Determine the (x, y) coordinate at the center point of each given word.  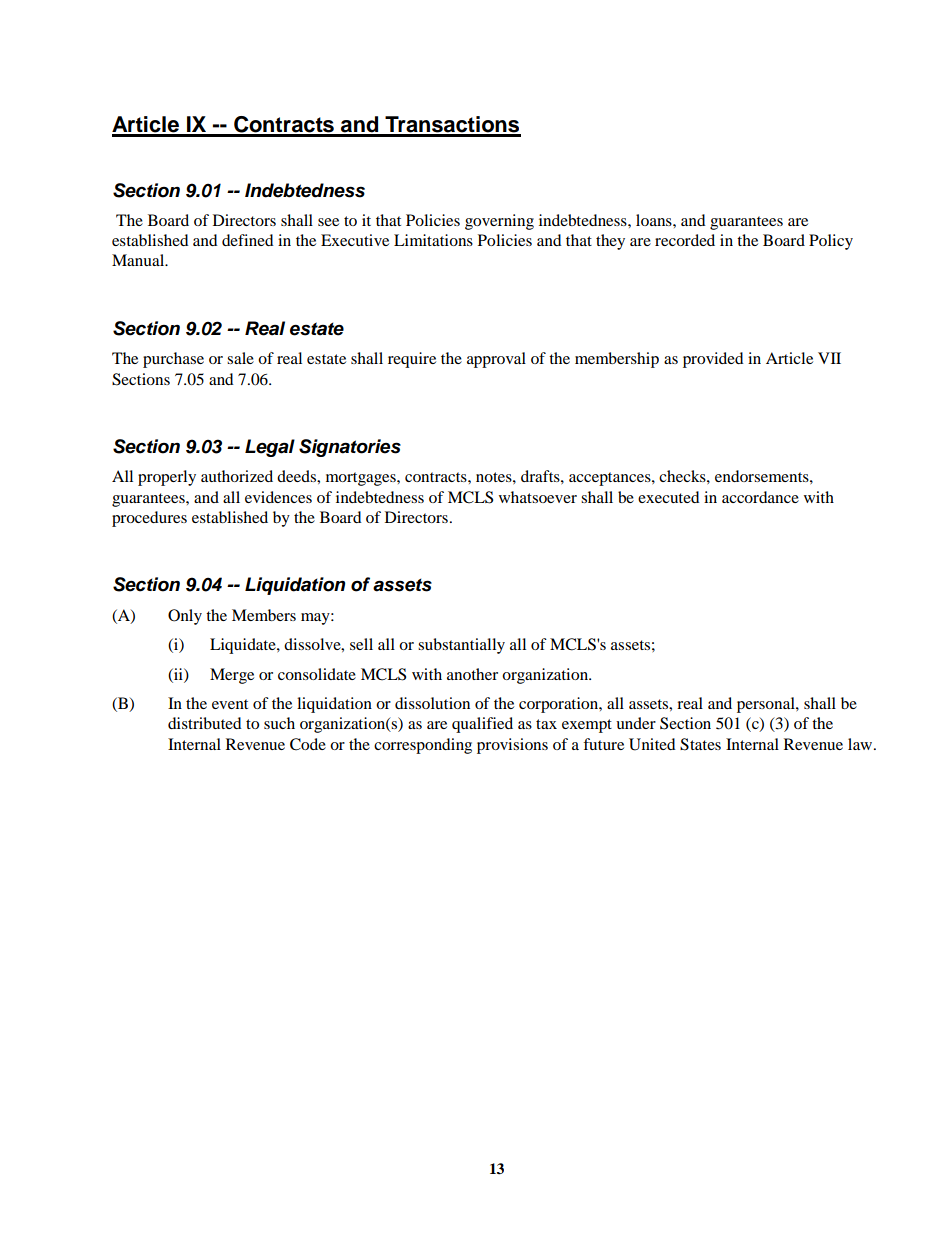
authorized (237, 476)
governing (499, 222)
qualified (482, 725)
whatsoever (538, 497)
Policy (831, 242)
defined (248, 240)
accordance (760, 497)
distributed (205, 723)
